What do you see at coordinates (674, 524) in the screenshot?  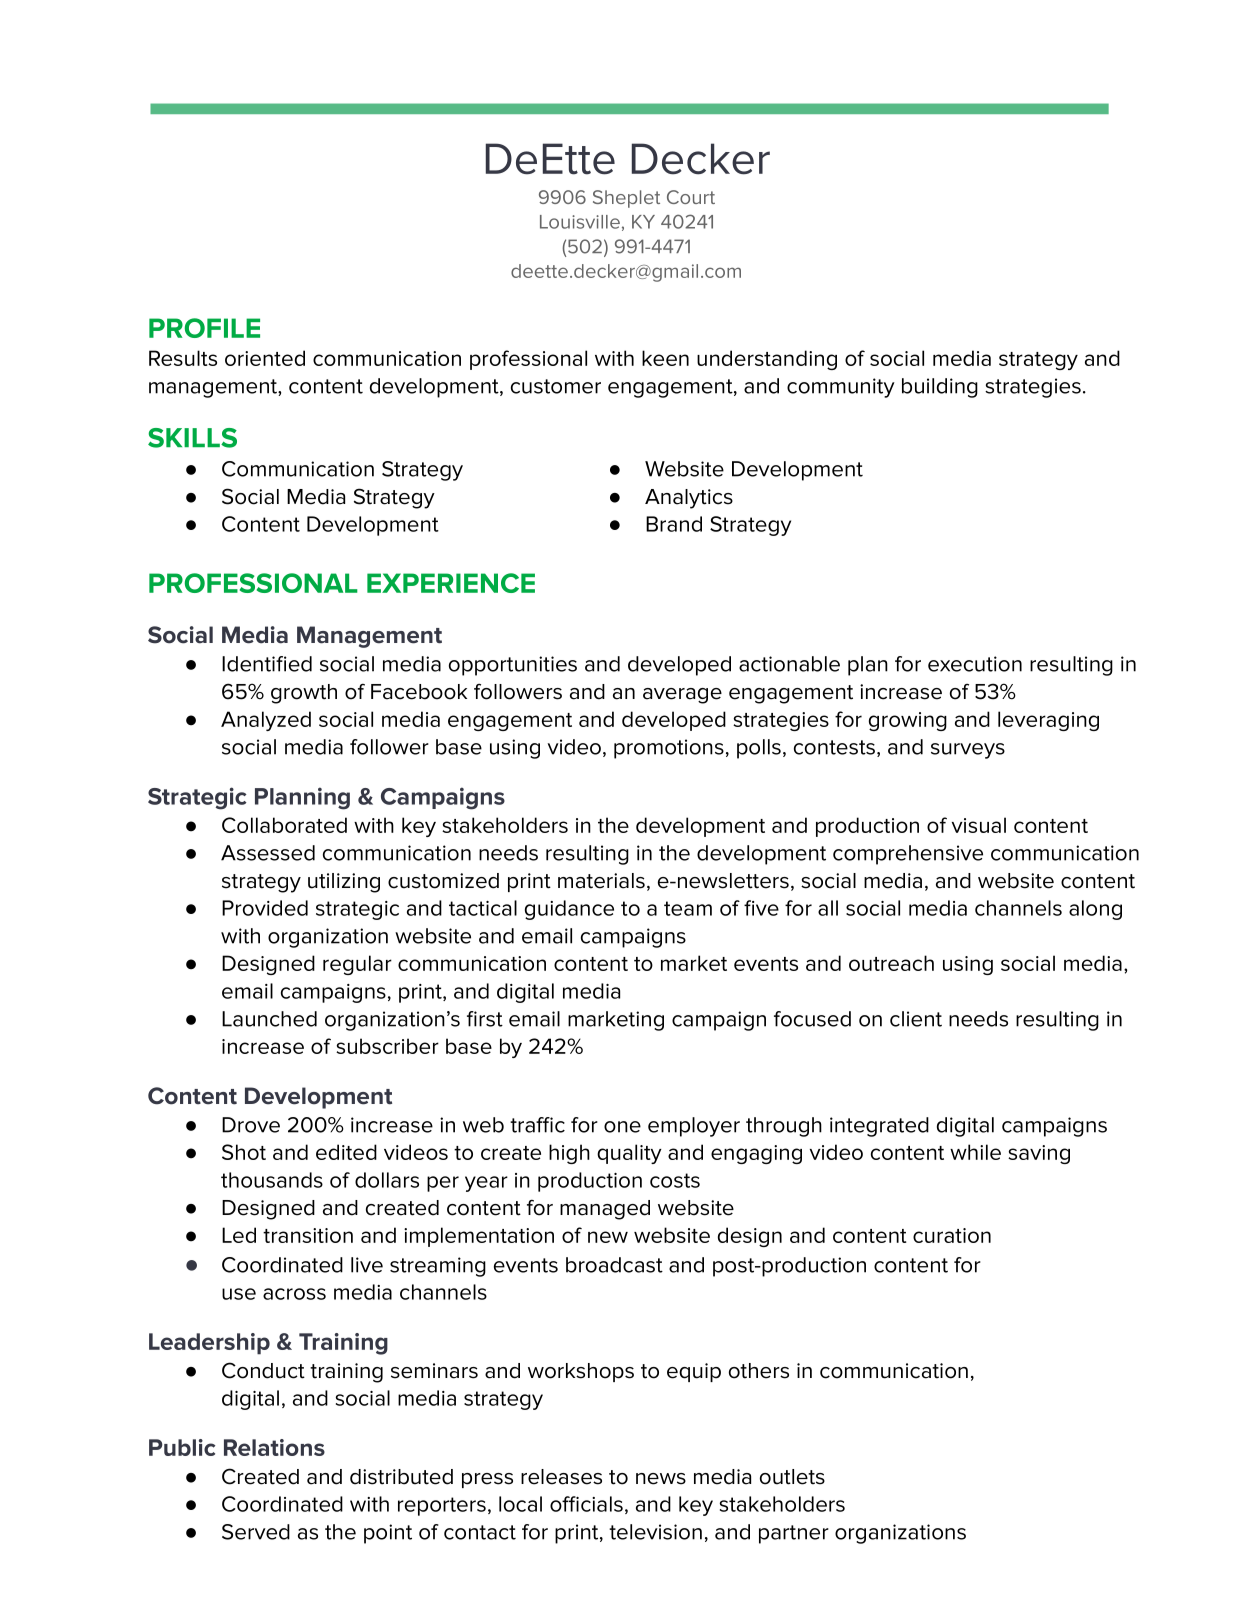 I see `Brand` at bounding box center [674, 524].
